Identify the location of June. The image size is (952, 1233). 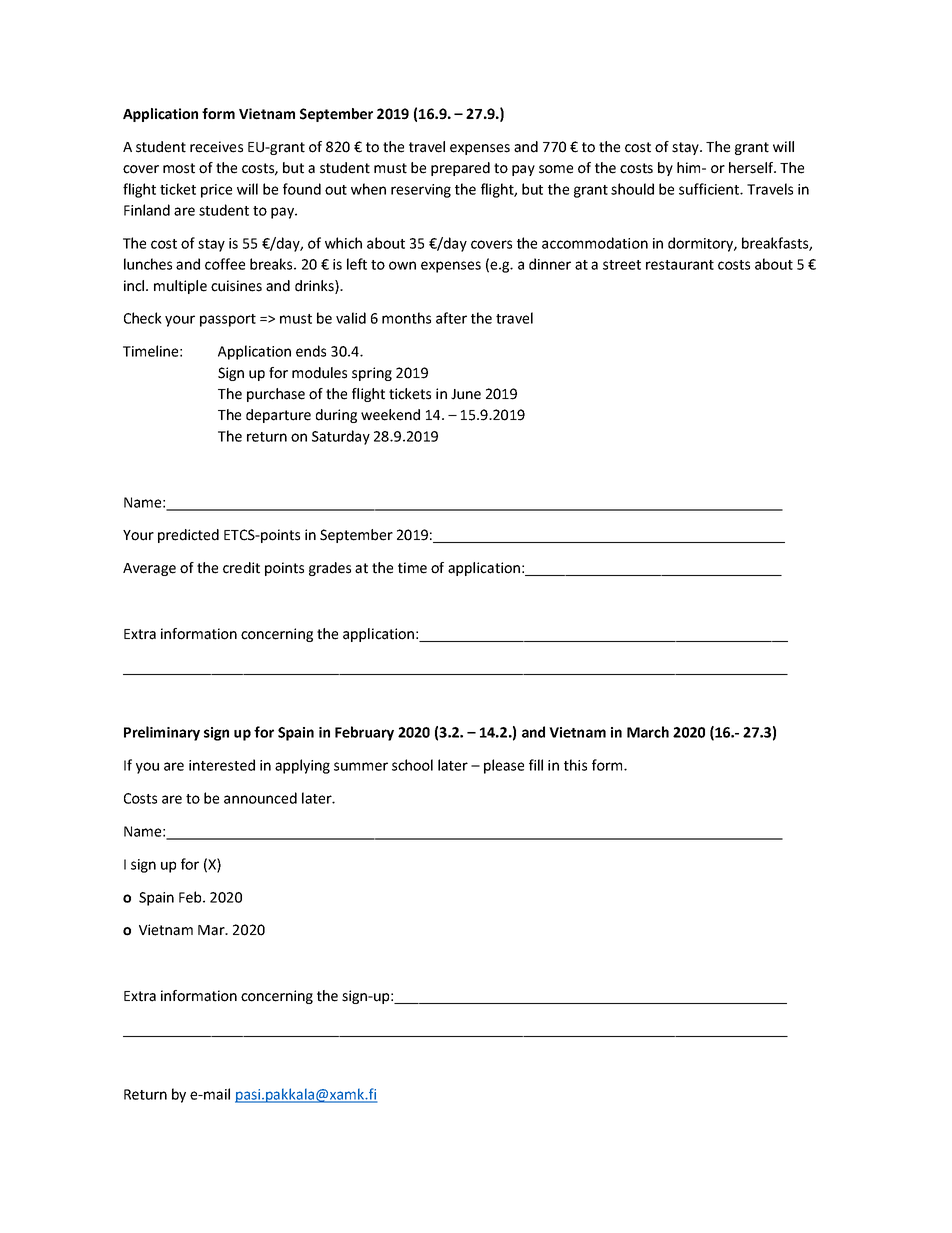
(466, 394).
